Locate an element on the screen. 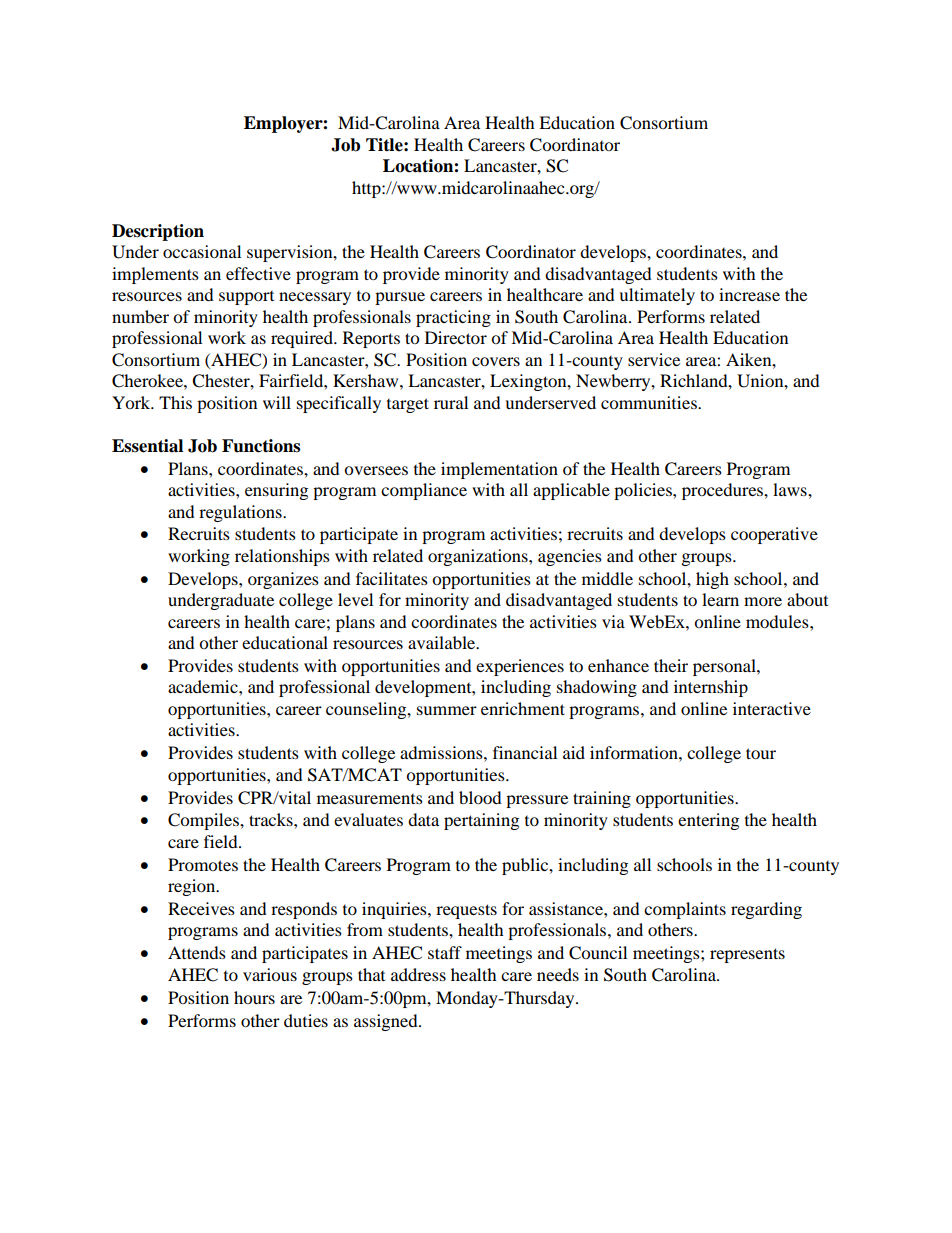 The width and height of the screenshot is (952, 1233). internship is located at coordinates (711, 688).
